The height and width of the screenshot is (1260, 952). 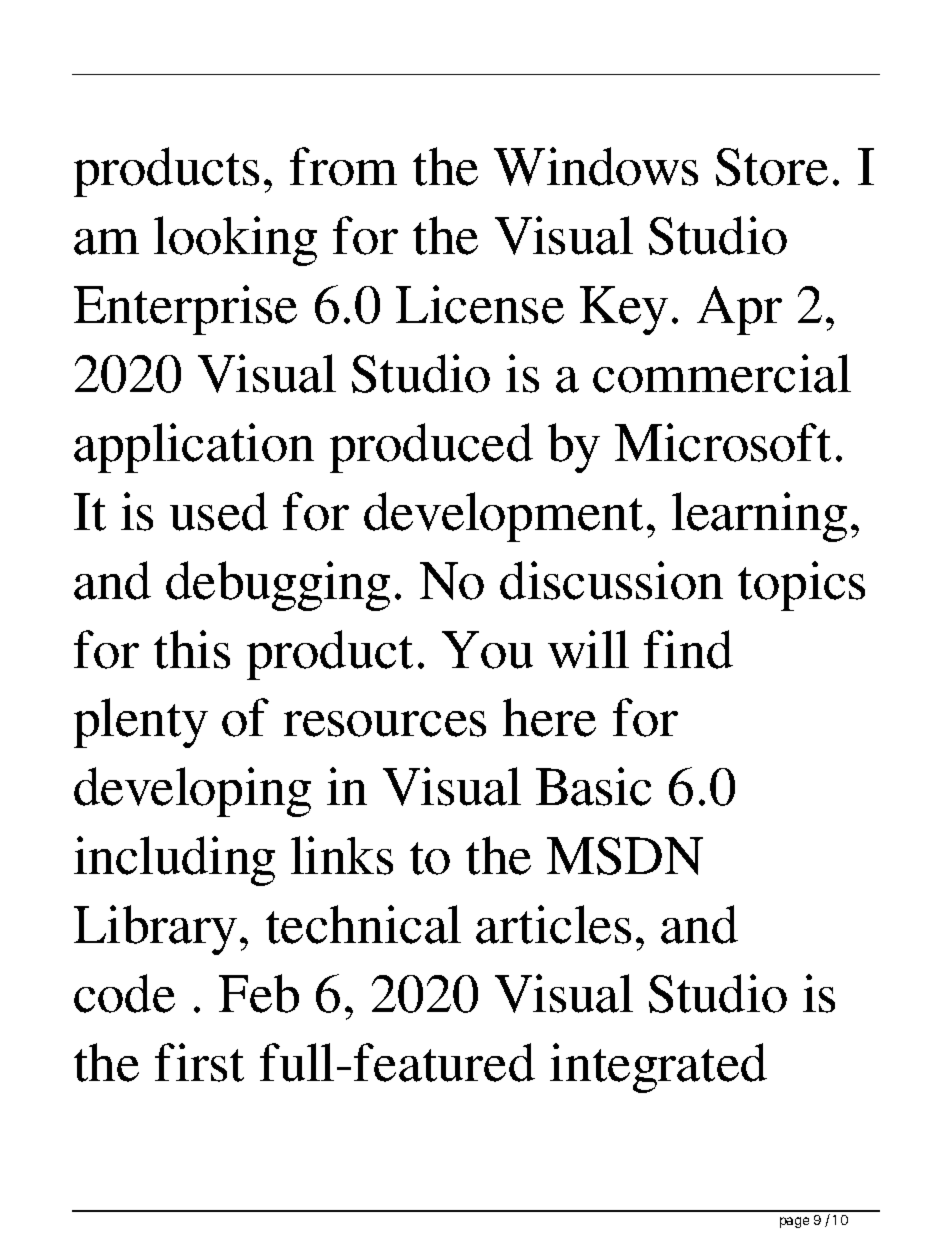 What do you see at coordinates (487, 650) in the screenshot?
I see `You` at bounding box center [487, 650].
